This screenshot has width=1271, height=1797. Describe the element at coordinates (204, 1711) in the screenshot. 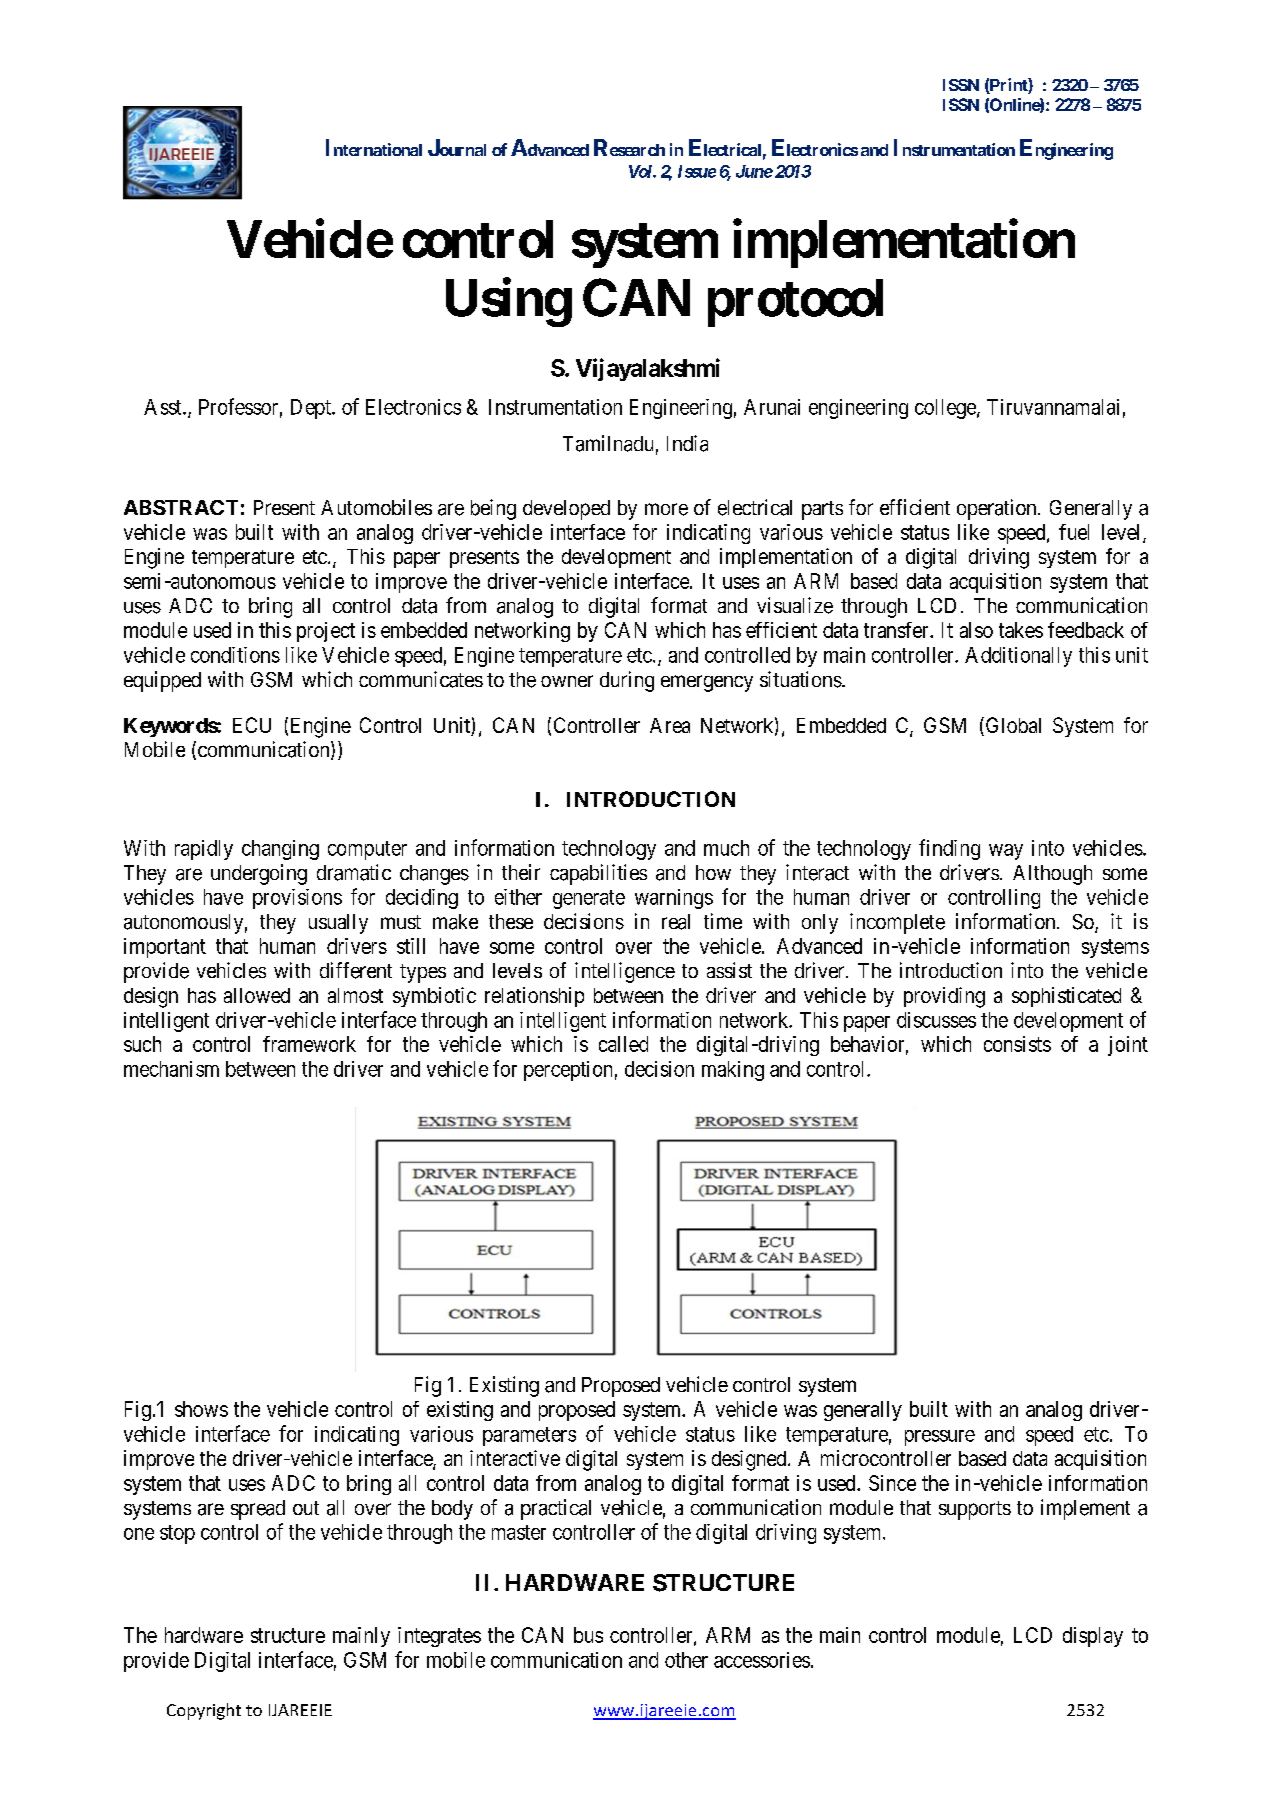

I see `Copyright` at that location.
